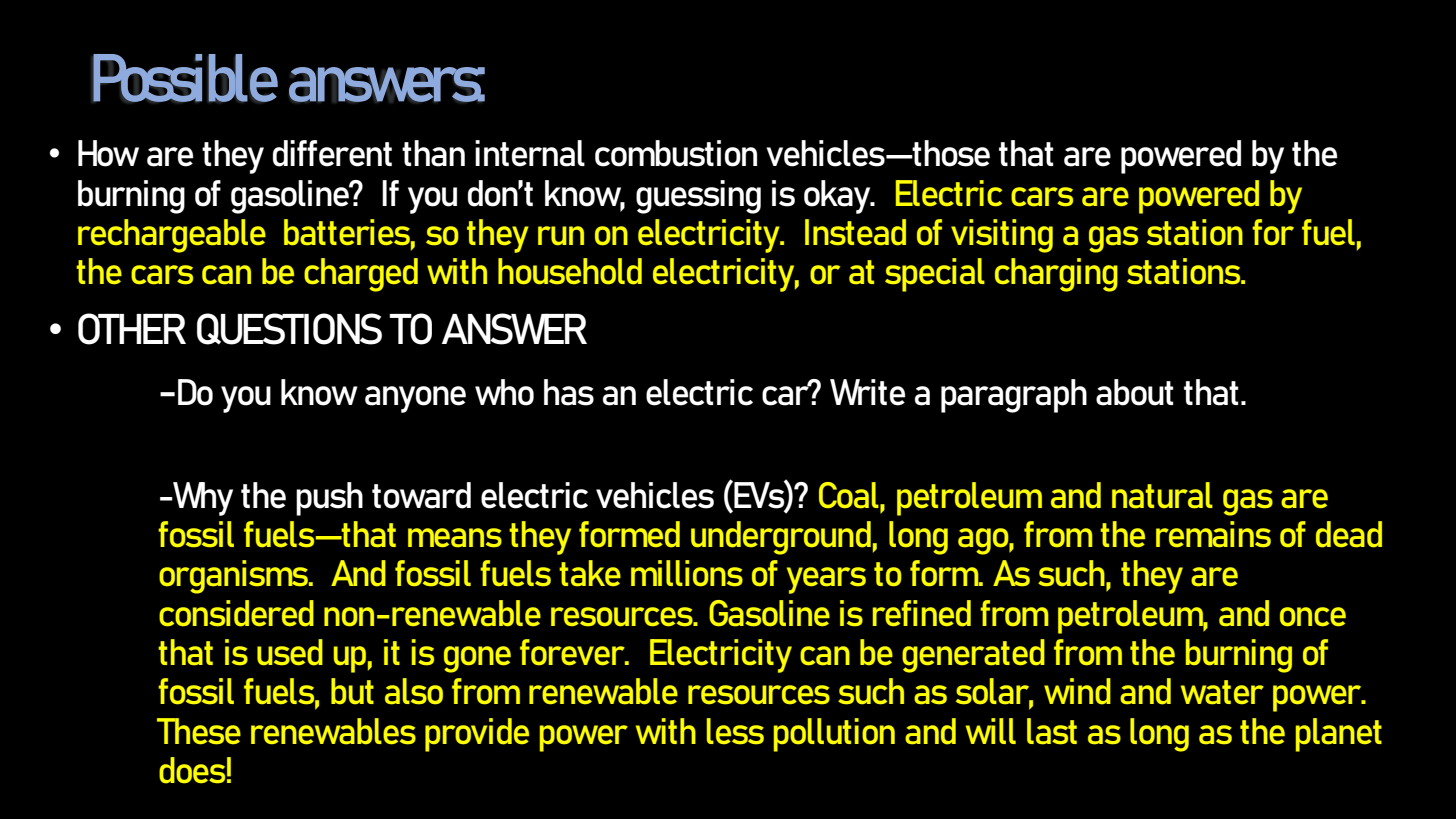 The height and width of the screenshot is (819, 1456). Describe the element at coordinates (1002, 236) in the screenshot. I see `visiting` at that location.
